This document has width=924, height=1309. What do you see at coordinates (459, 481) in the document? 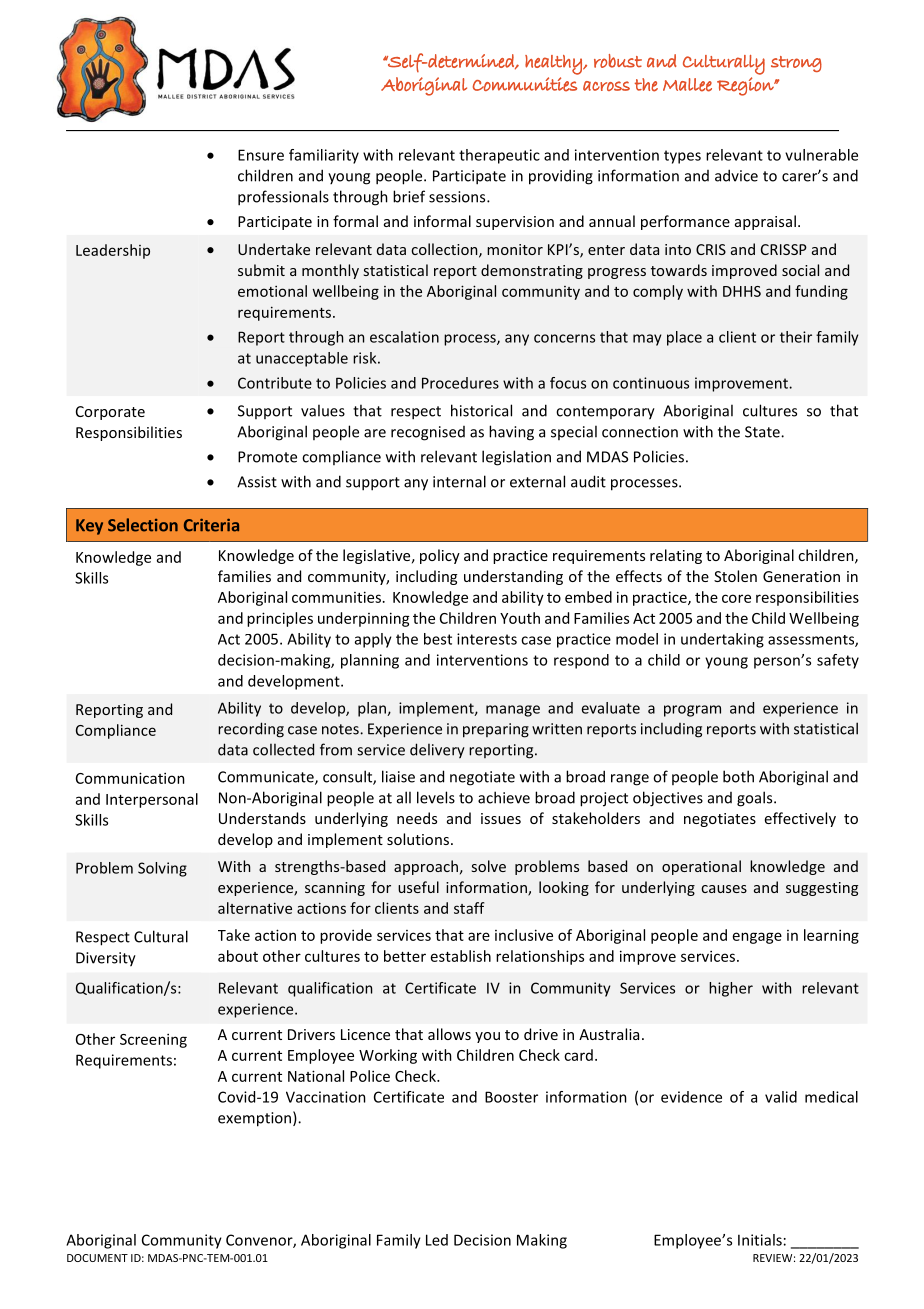
I see `internal` at bounding box center [459, 481].
